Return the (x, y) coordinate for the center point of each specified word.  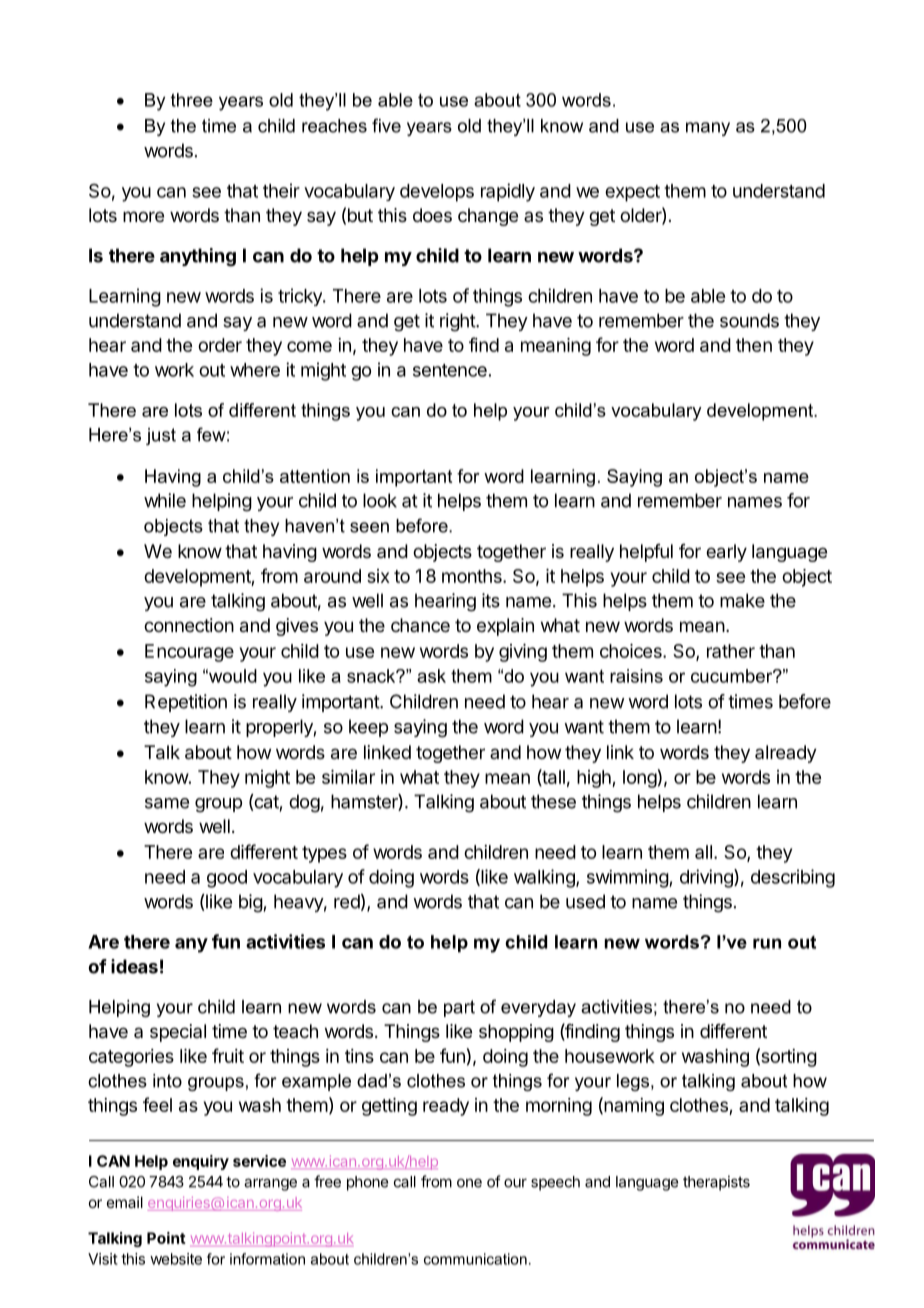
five (386, 125)
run (767, 943)
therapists (716, 1183)
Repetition (186, 703)
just (161, 436)
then (754, 345)
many (708, 129)
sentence (450, 370)
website (176, 1259)
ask (431, 676)
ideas (134, 966)
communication (475, 1259)
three (192, 100)
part (459, 1008)
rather (731, 651)
